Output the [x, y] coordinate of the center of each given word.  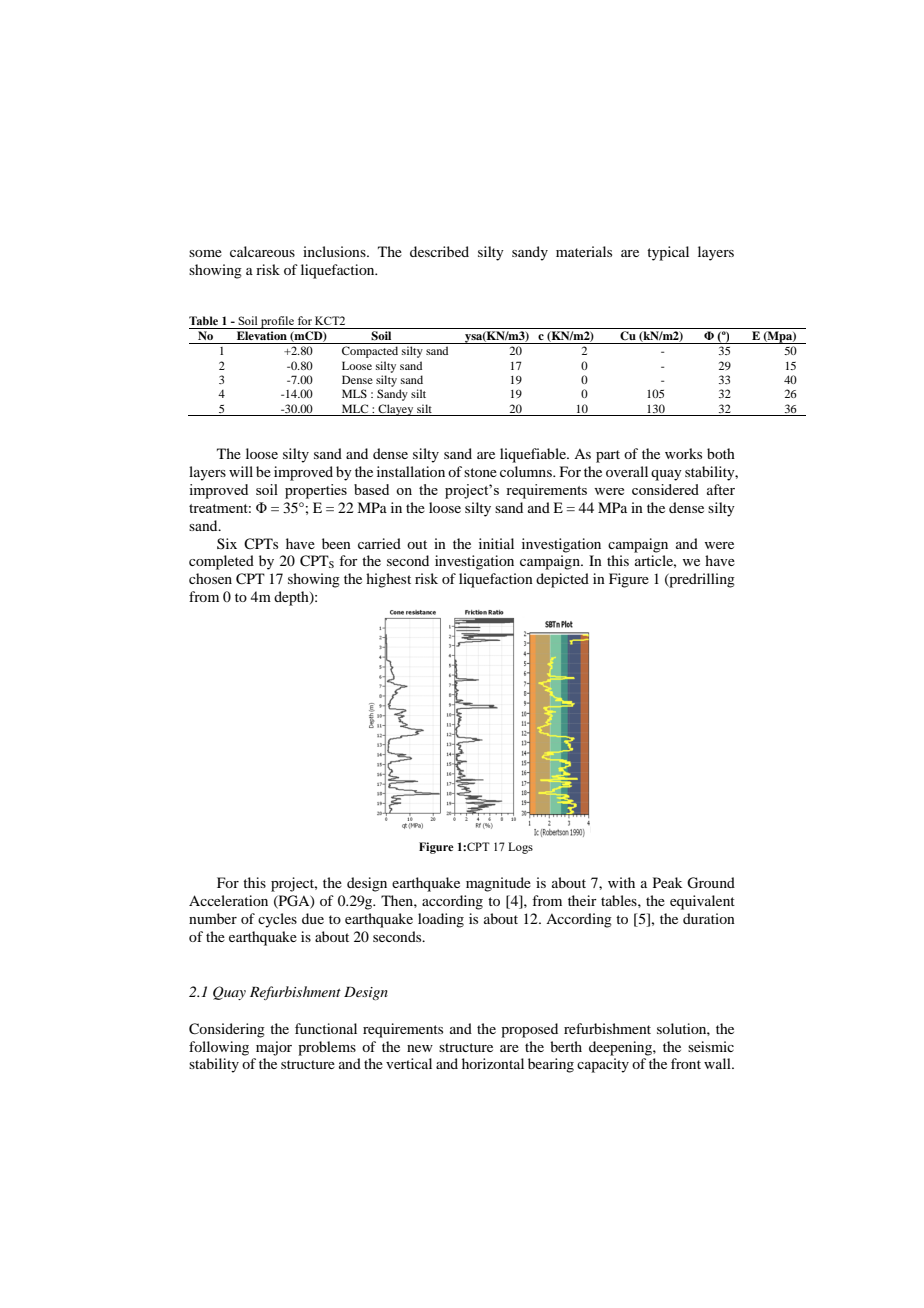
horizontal [493, 1063]
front [686, 1063]
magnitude [498, 884]
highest [388, 580]
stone [480, 472]
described [439, 251]
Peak [668, 882]
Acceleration [228, 900]
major [274, 1048]
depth [292, 598]
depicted [562, 580]
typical [668, 253]
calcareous [262, 251]
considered [665, 489]
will [241, 471]
